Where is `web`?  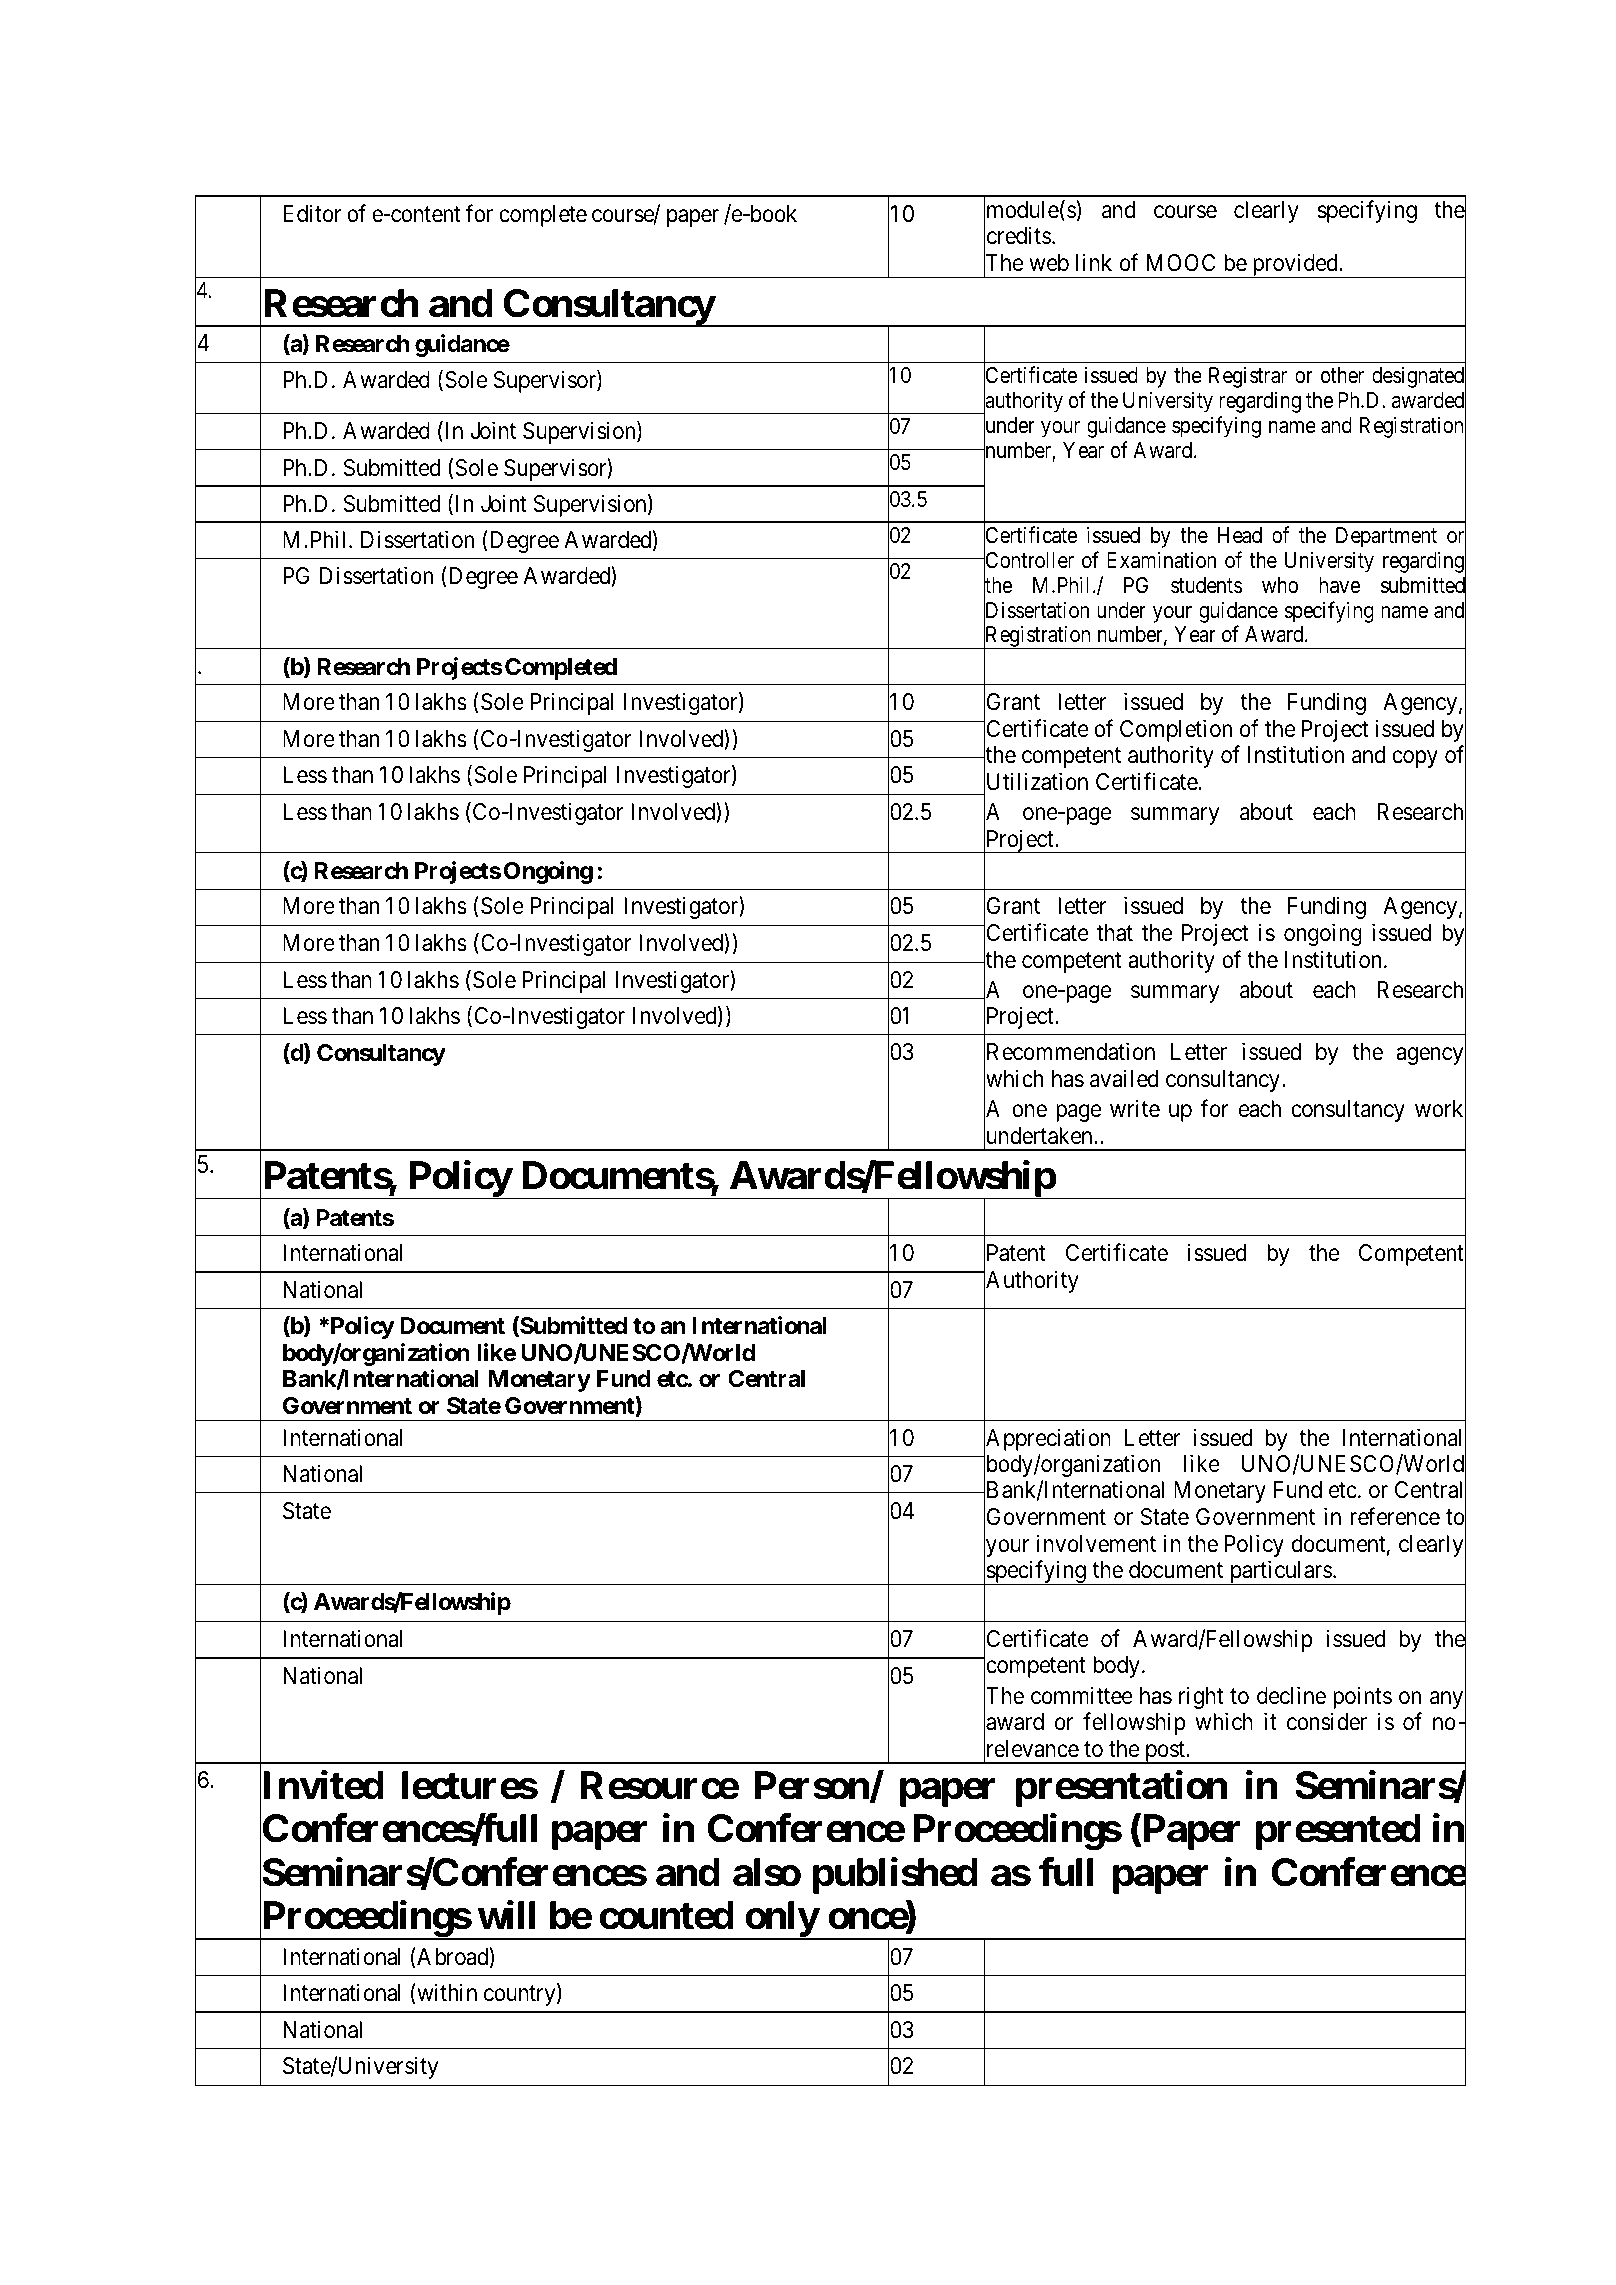 web is located at coordinates (1049, 263).
